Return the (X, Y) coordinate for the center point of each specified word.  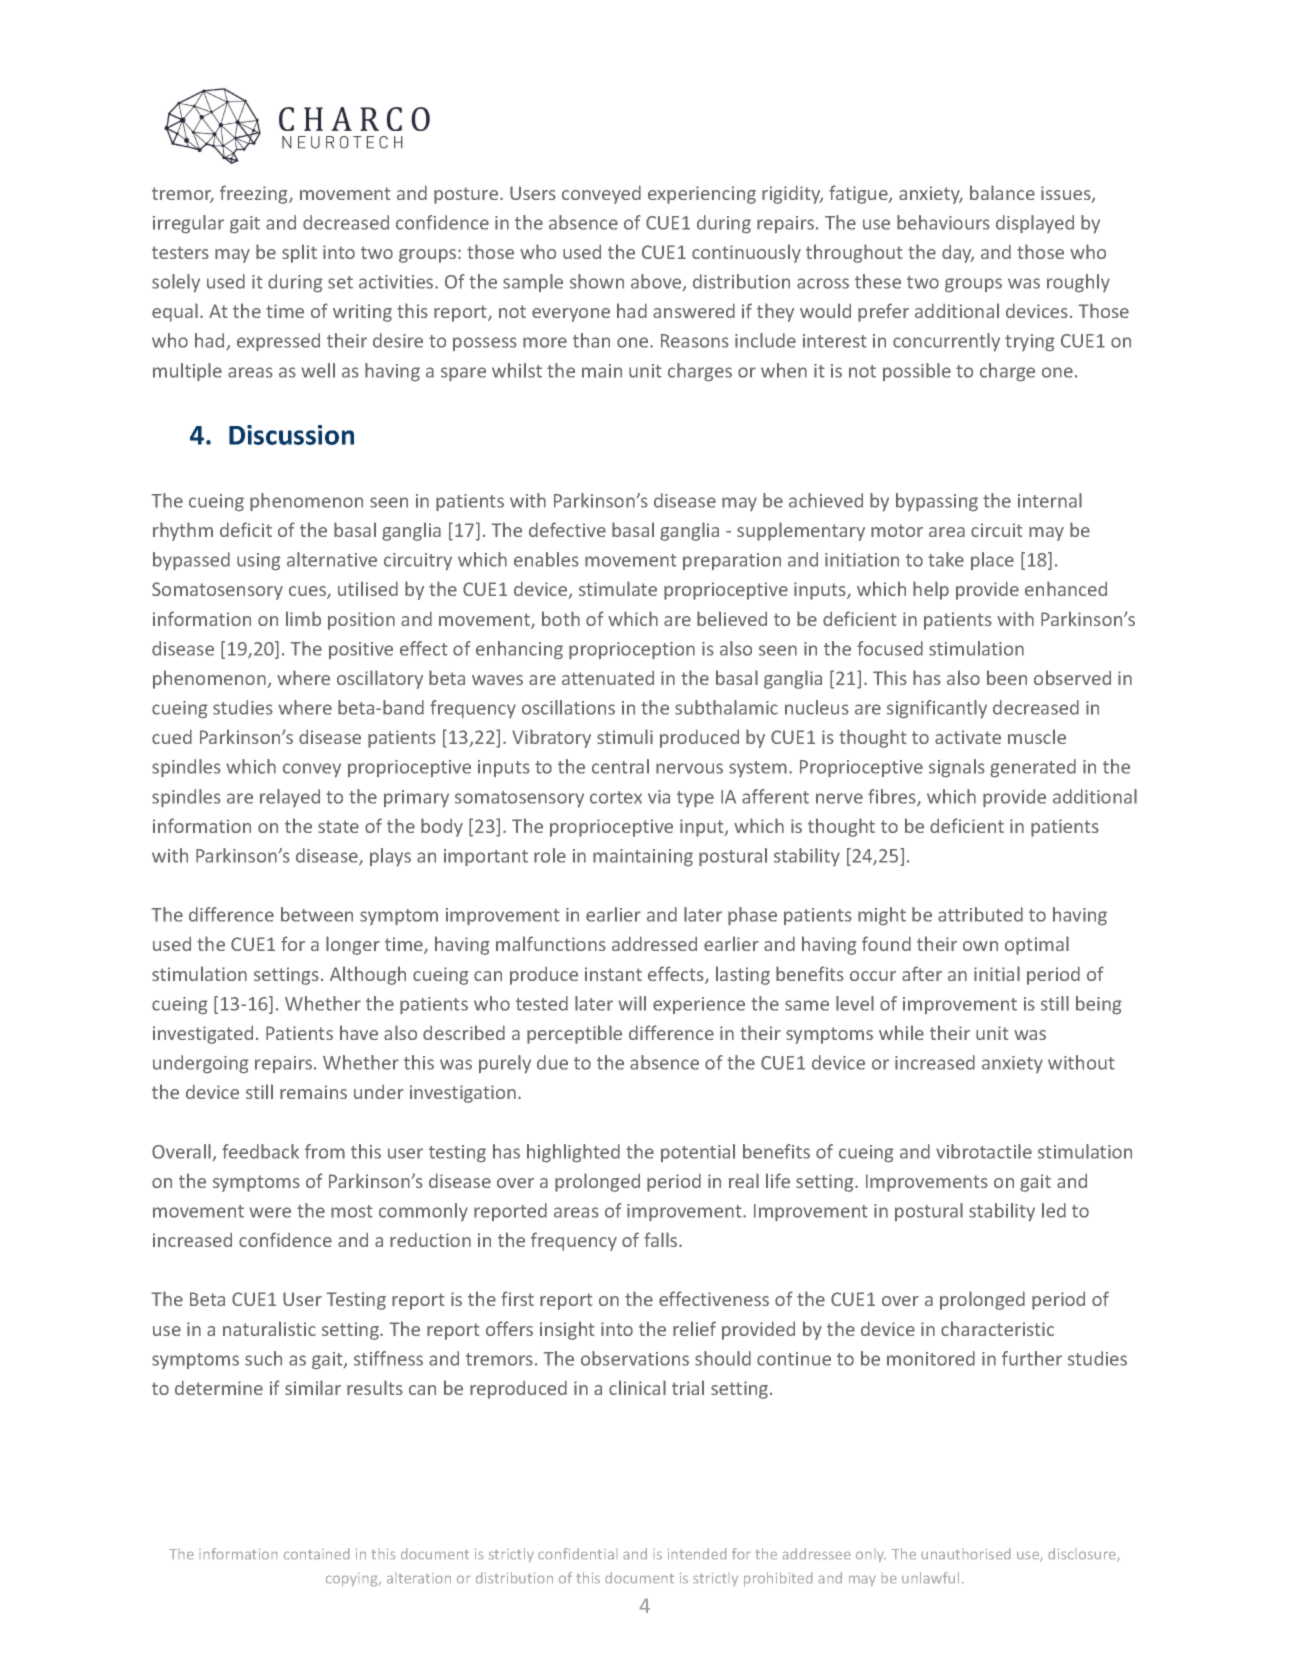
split (299, 253)
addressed (654, 943)
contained (316, 1553)
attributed (980, 914)
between (317, 914)
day (958, 254)
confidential (576, 1553)
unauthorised (966, 1553)
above (657, 282)
